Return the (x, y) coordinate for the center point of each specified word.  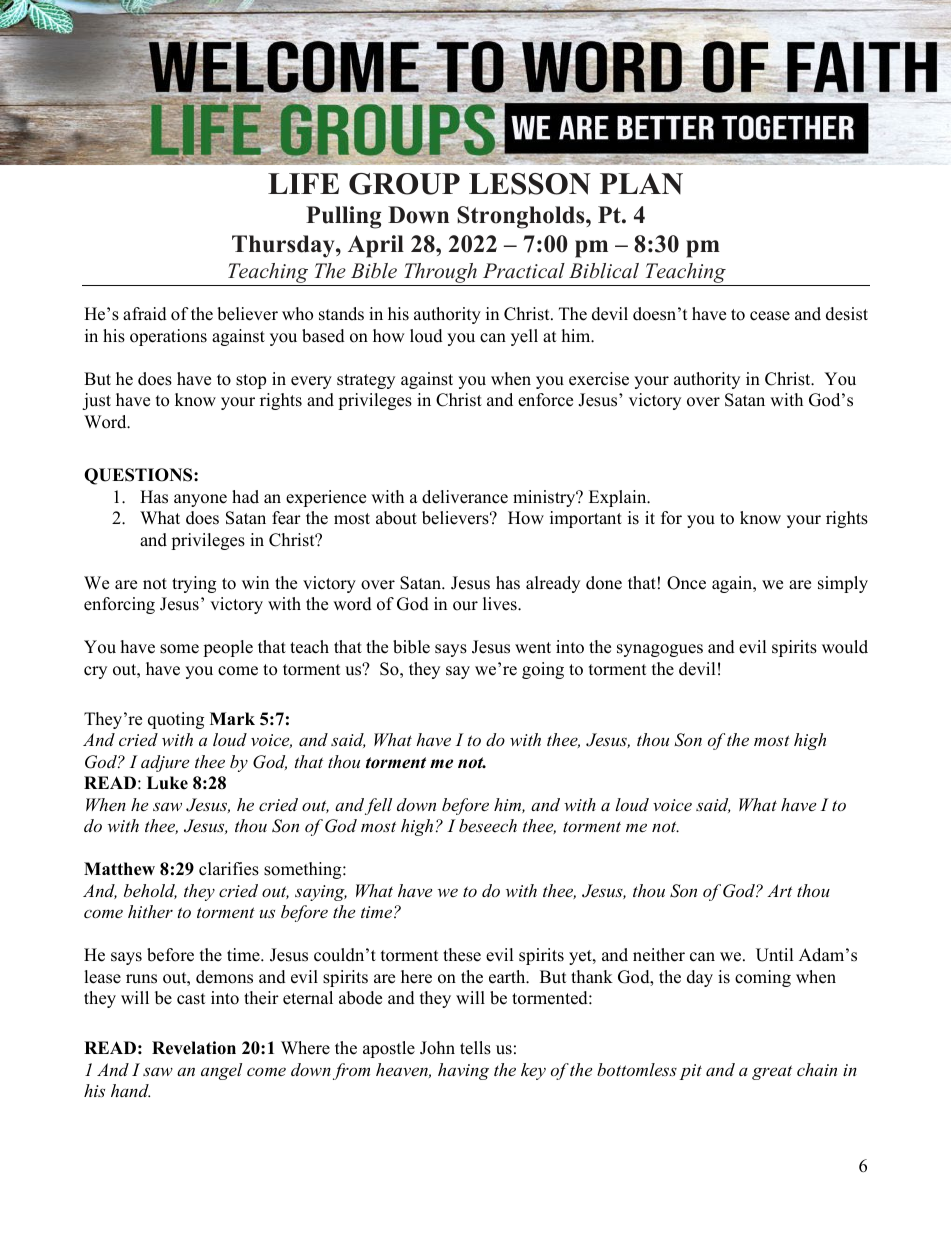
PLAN (641, 183)
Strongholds (522, 217)
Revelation (194, 1048)
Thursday (284, 246)
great (772, 1072)
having (463, 1071)
